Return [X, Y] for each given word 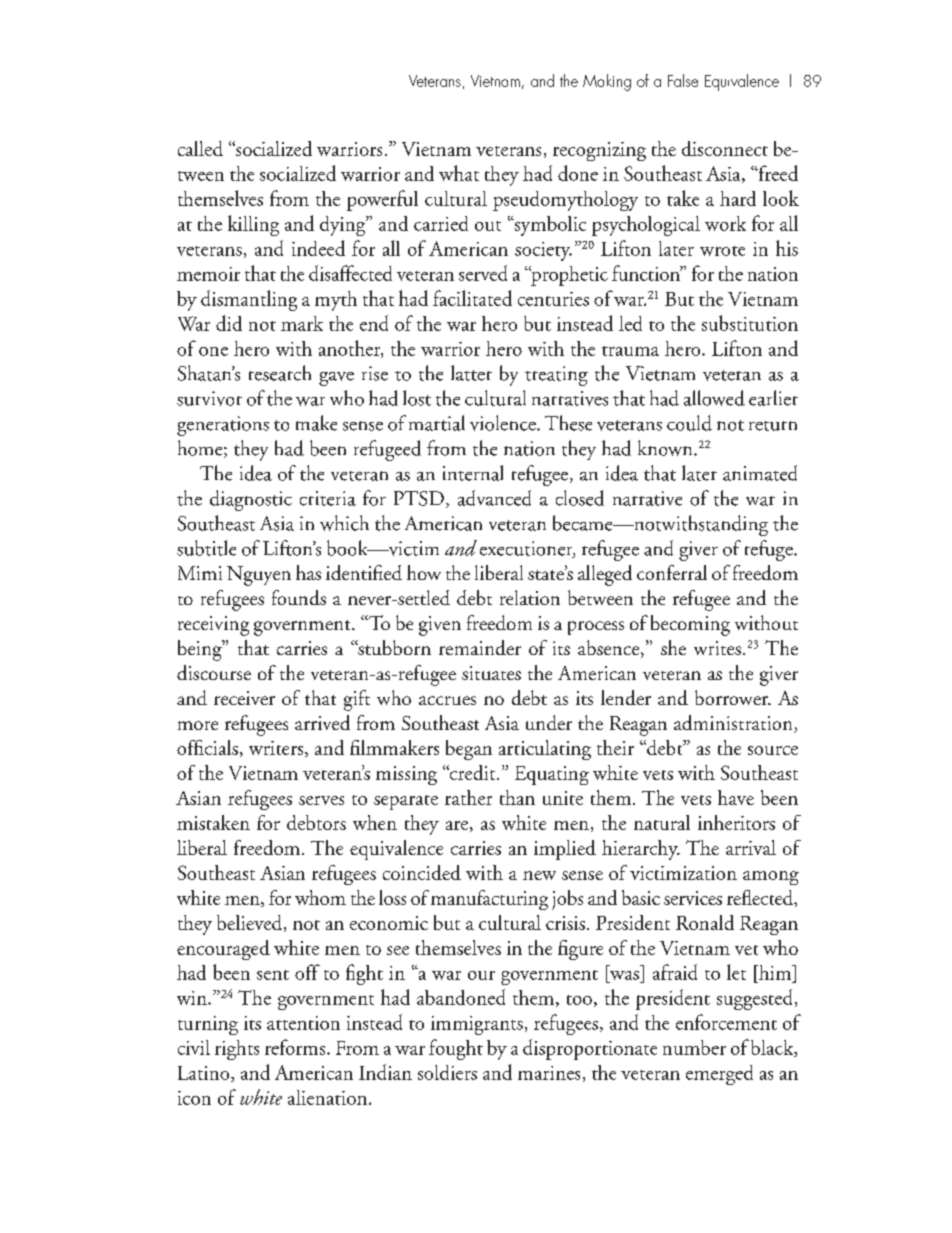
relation [530, 597]
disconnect [725, 148]
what [459, 173]
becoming [690, 625]
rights [237, 1050]
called [200, 148]
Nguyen [259, 576]
